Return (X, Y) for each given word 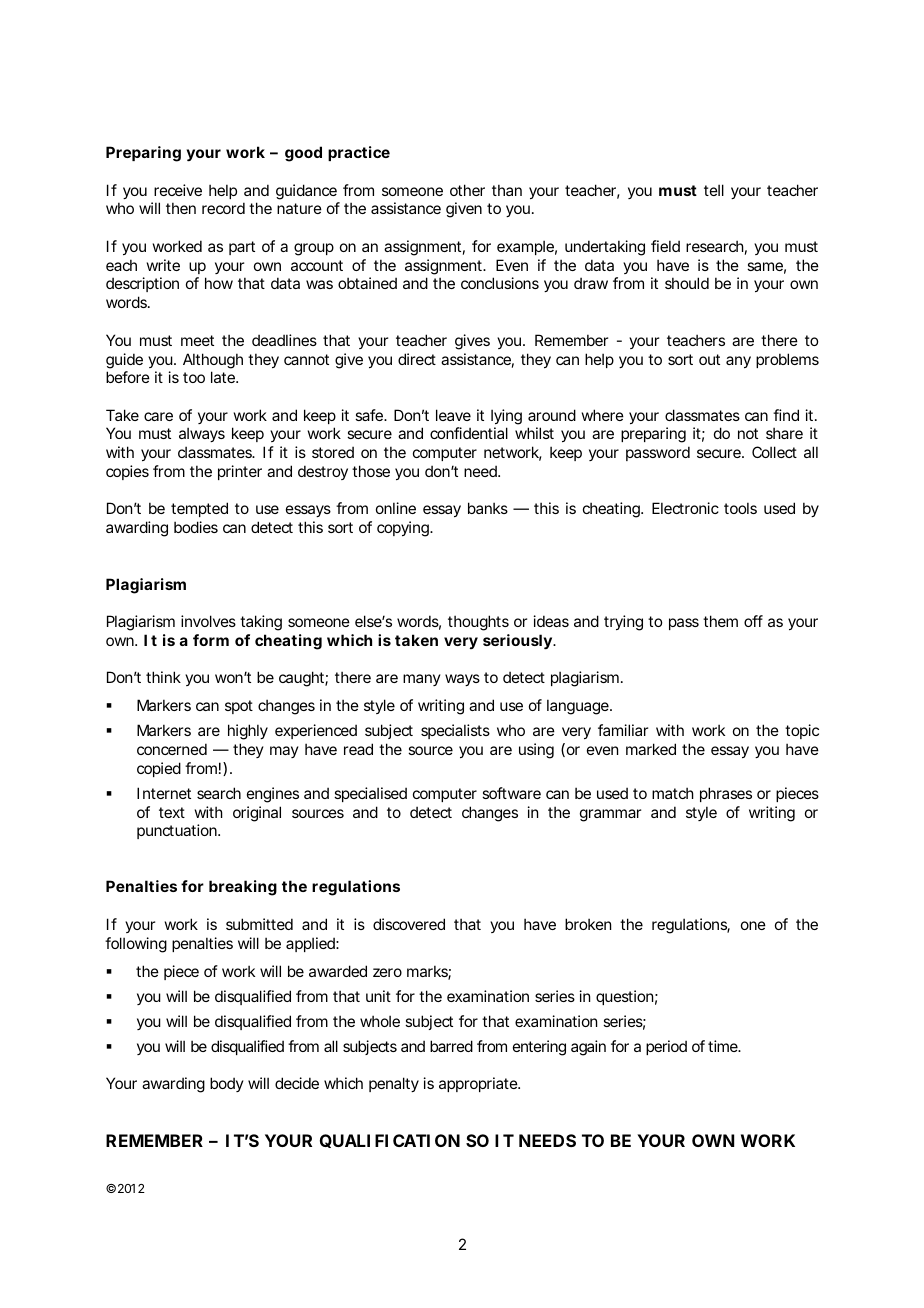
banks (488, 508)
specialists (455, 731)
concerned (172, 749)
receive (178, 190)
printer (240, 472)
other (467, 190)
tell (714, 190)
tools (740, 508)
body (227, 1084)
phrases (726, 794)
